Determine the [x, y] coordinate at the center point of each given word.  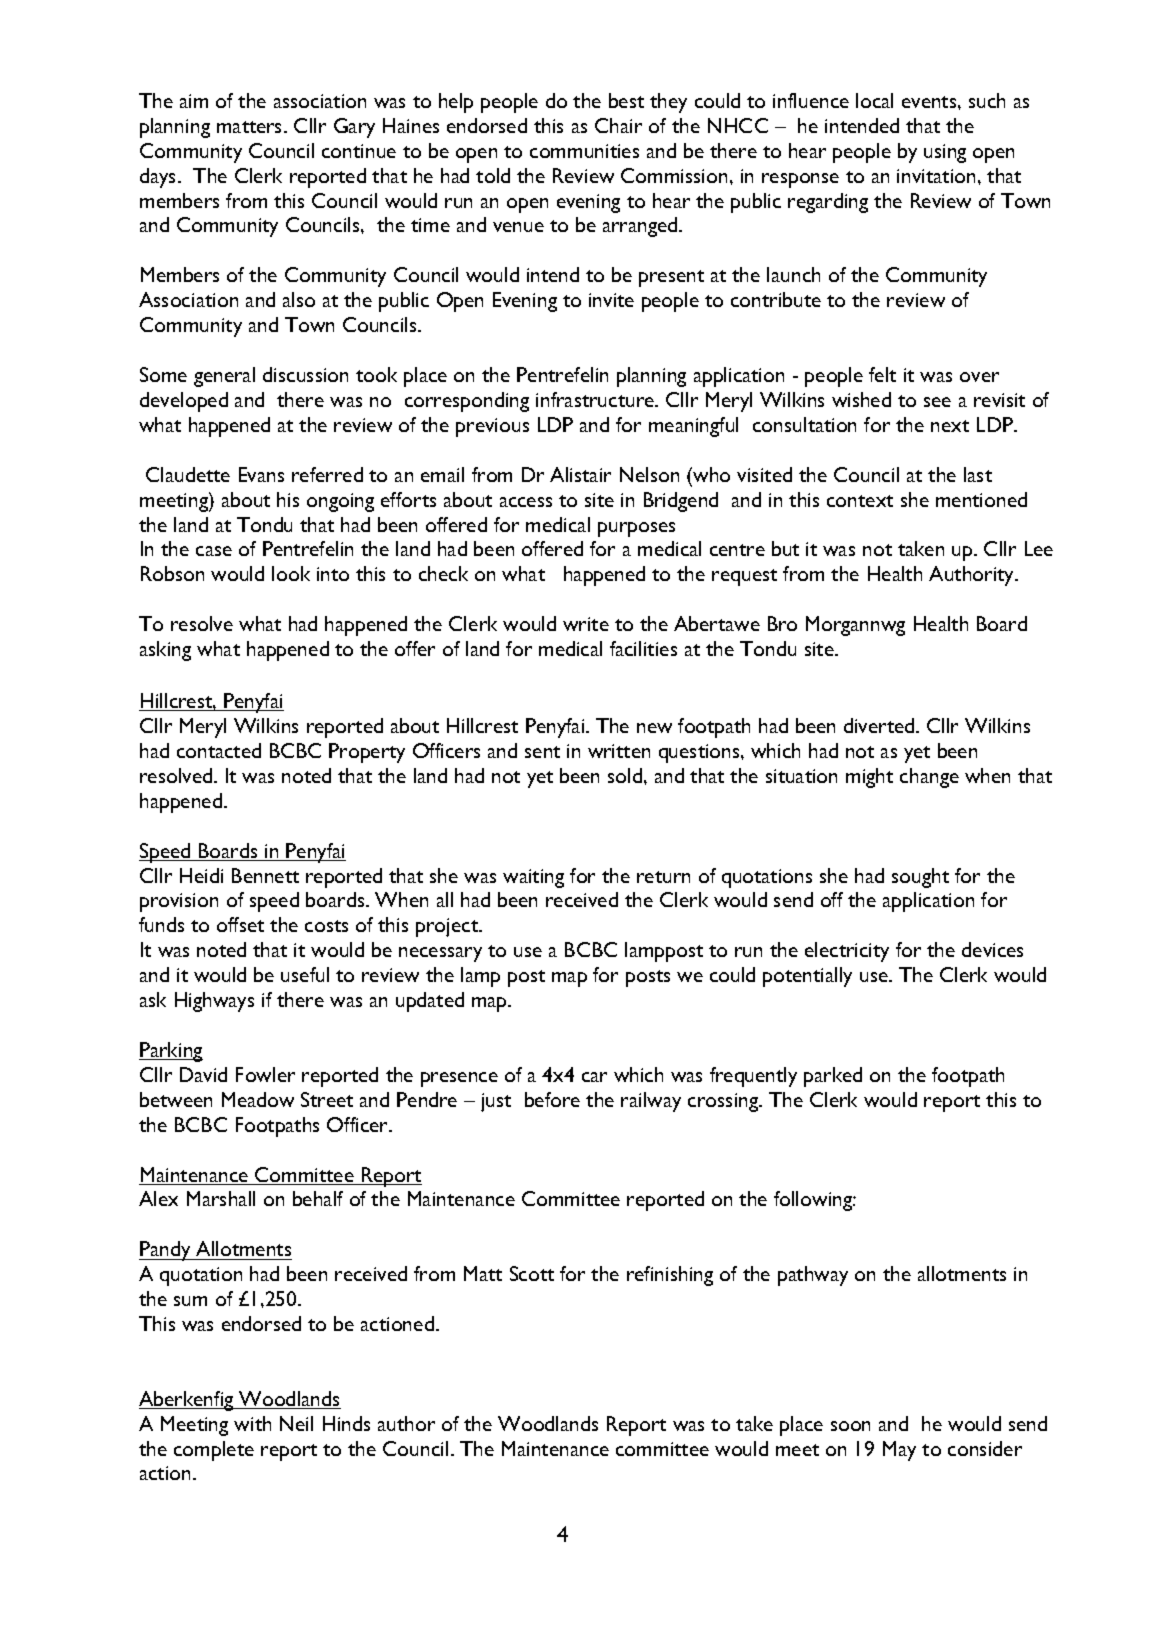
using [945, 153]
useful [305, 974]
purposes [636, 529]
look [291, 573]
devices [992, 949]
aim [194, 101]
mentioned [981, 499]
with [252, 1423]
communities [584, 151]
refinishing [670, 1276]
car [594, 1077]
